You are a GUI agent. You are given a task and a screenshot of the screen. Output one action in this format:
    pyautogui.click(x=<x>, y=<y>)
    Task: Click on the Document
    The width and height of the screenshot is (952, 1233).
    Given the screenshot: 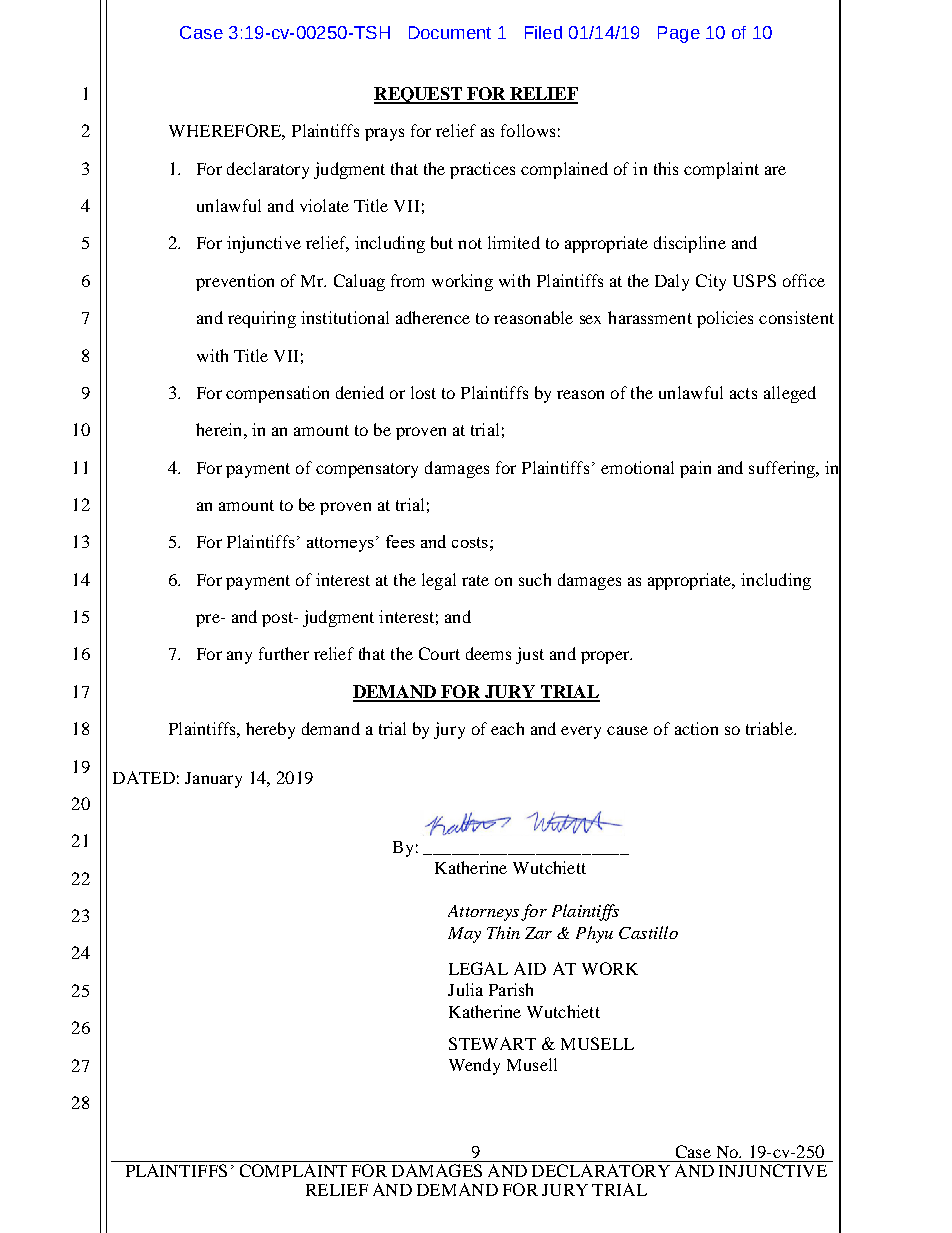 What is the action you would take?
    pyautogui.click(x=450, y=32)
